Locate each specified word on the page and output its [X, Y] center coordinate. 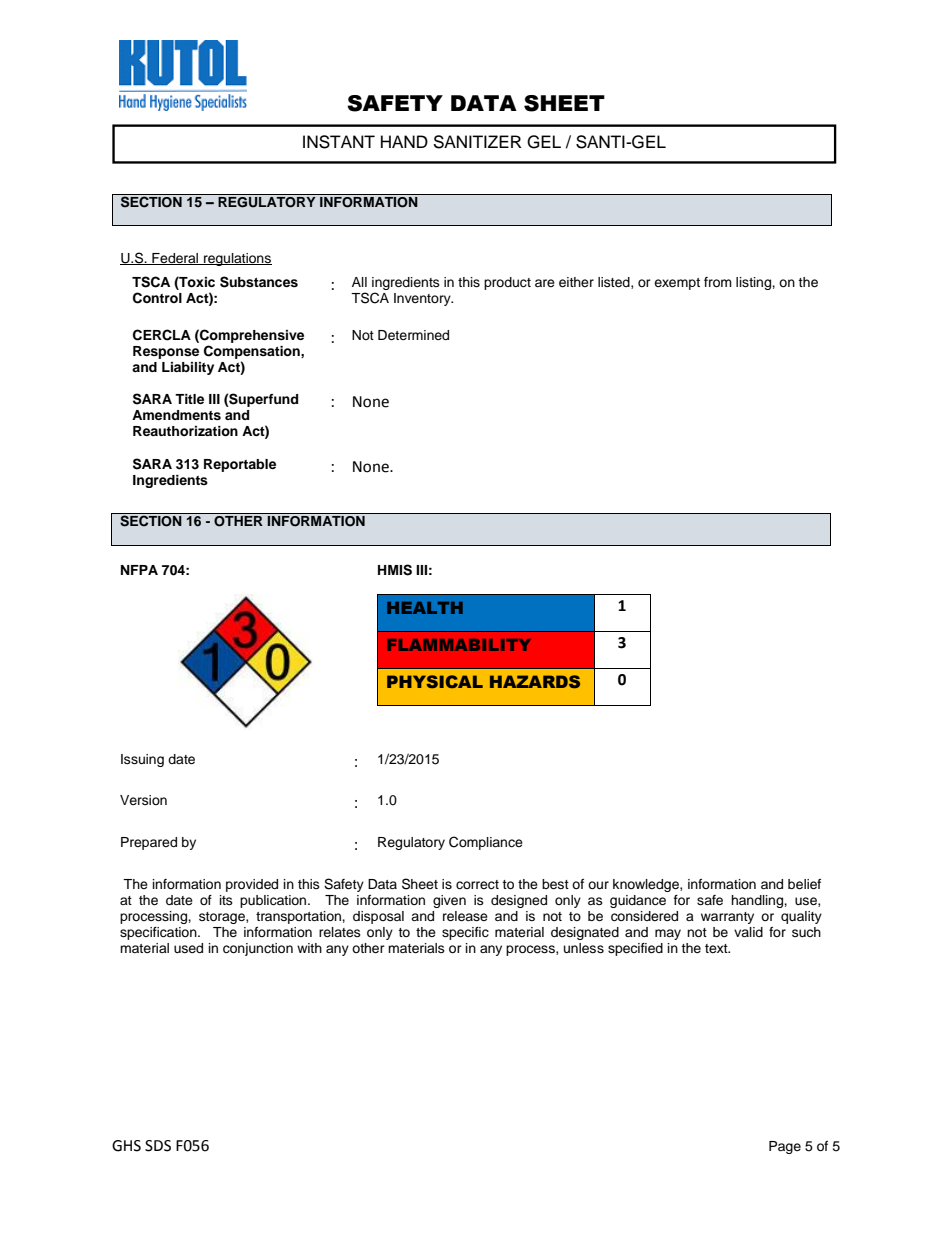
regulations [237, 259]
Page [785, 1147]
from [718, 282]
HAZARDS [535, 681]
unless [584, 948]
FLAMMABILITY [459, 645]
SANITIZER [477, 142]
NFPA [139, 570]
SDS [158, 1146]
